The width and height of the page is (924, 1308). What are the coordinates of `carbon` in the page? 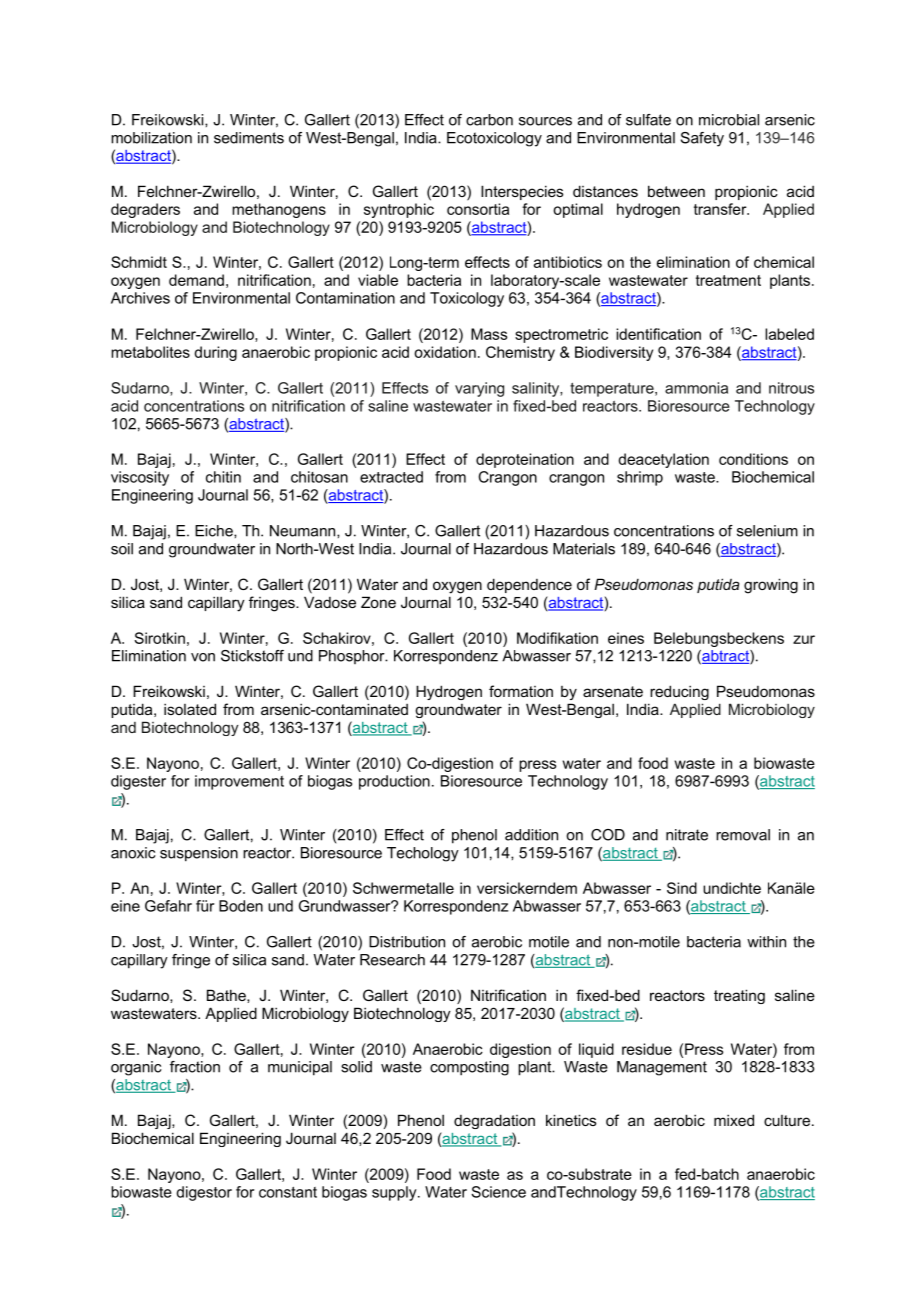 It's located at (489, 120).
